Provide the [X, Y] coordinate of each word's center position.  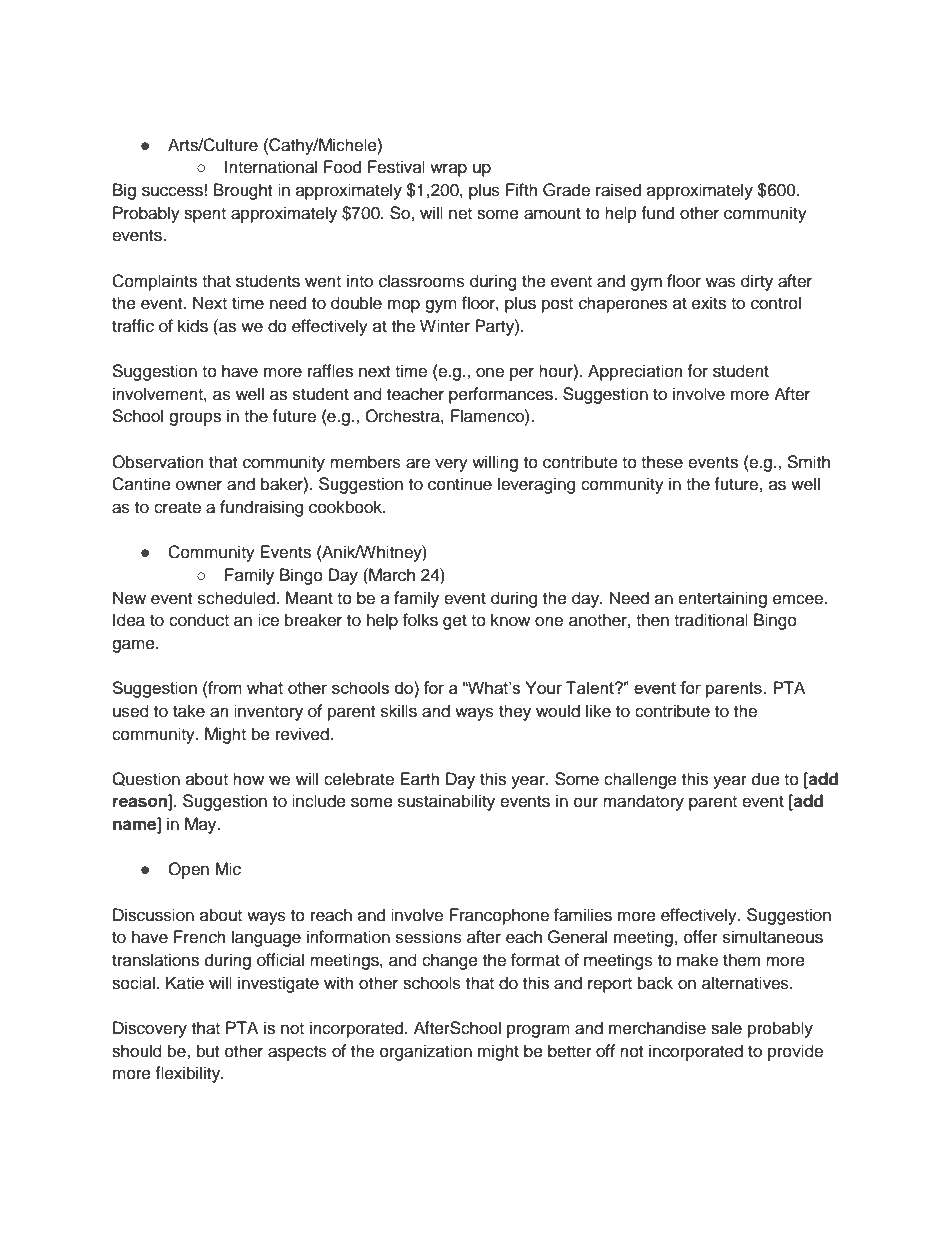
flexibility [189, 1074]
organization [426, 1052]
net [460, 214]
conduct [199, 620]
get [455, 622]
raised [618, 190]
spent [205, 215]
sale [726, 1028]
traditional [711, 620]
